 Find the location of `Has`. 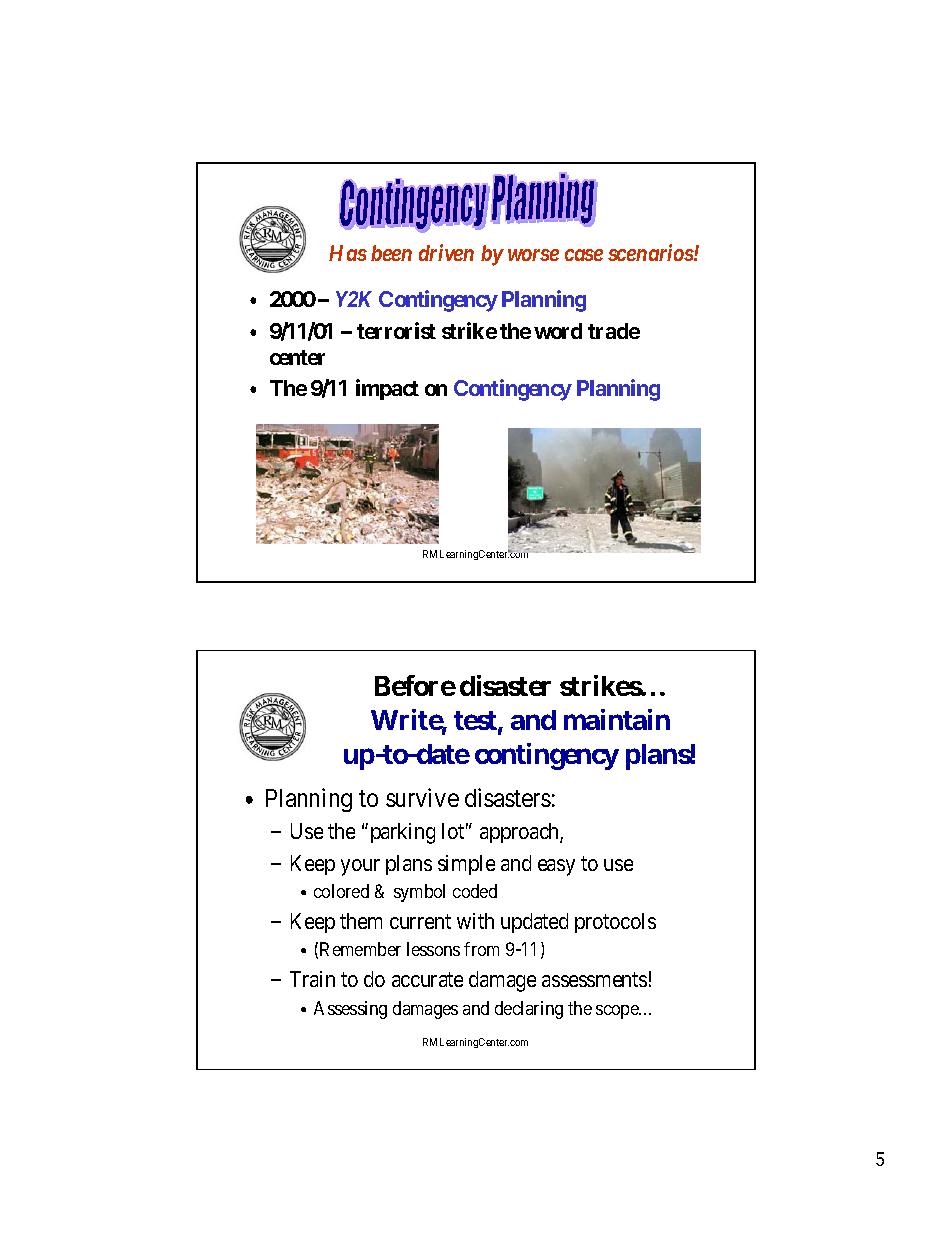

Has is located at coordinates (348, 253).
